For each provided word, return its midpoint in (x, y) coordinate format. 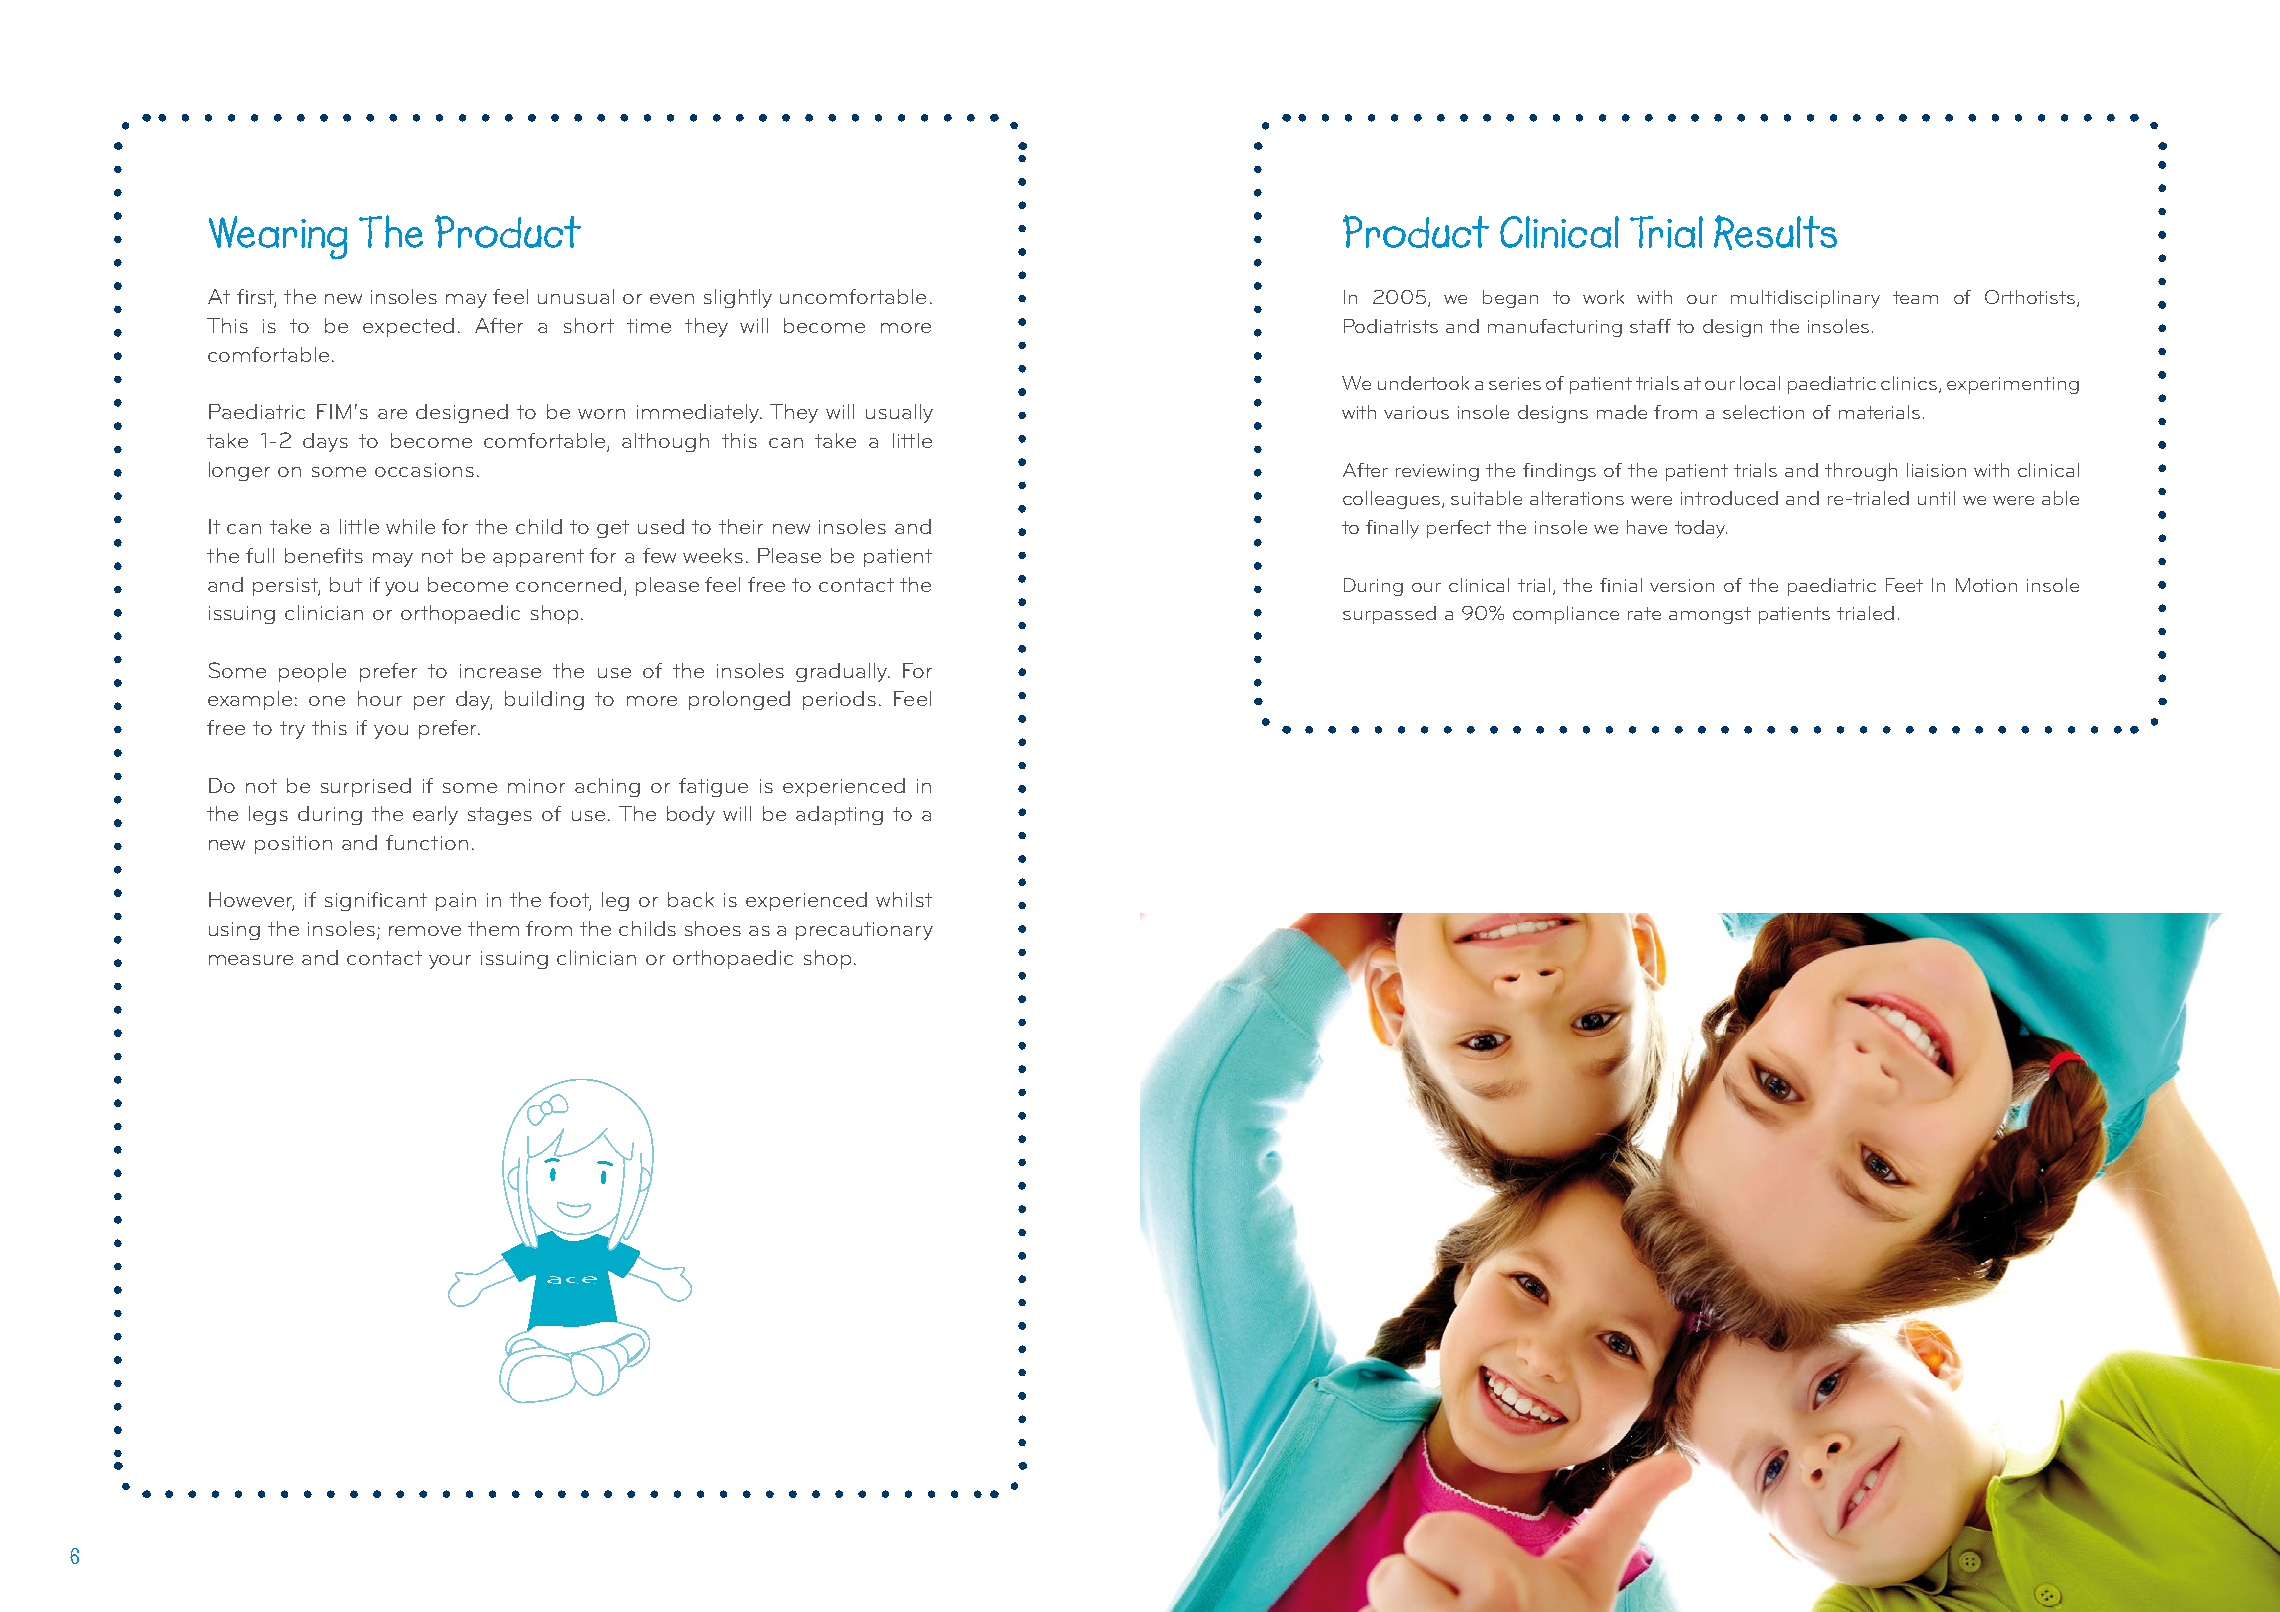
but (346, 584)
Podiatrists (1391, 326)
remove (425, 931)
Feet (1904, 585)
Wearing (278, 237)
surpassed (1389, 615)
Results (1775, 232)
